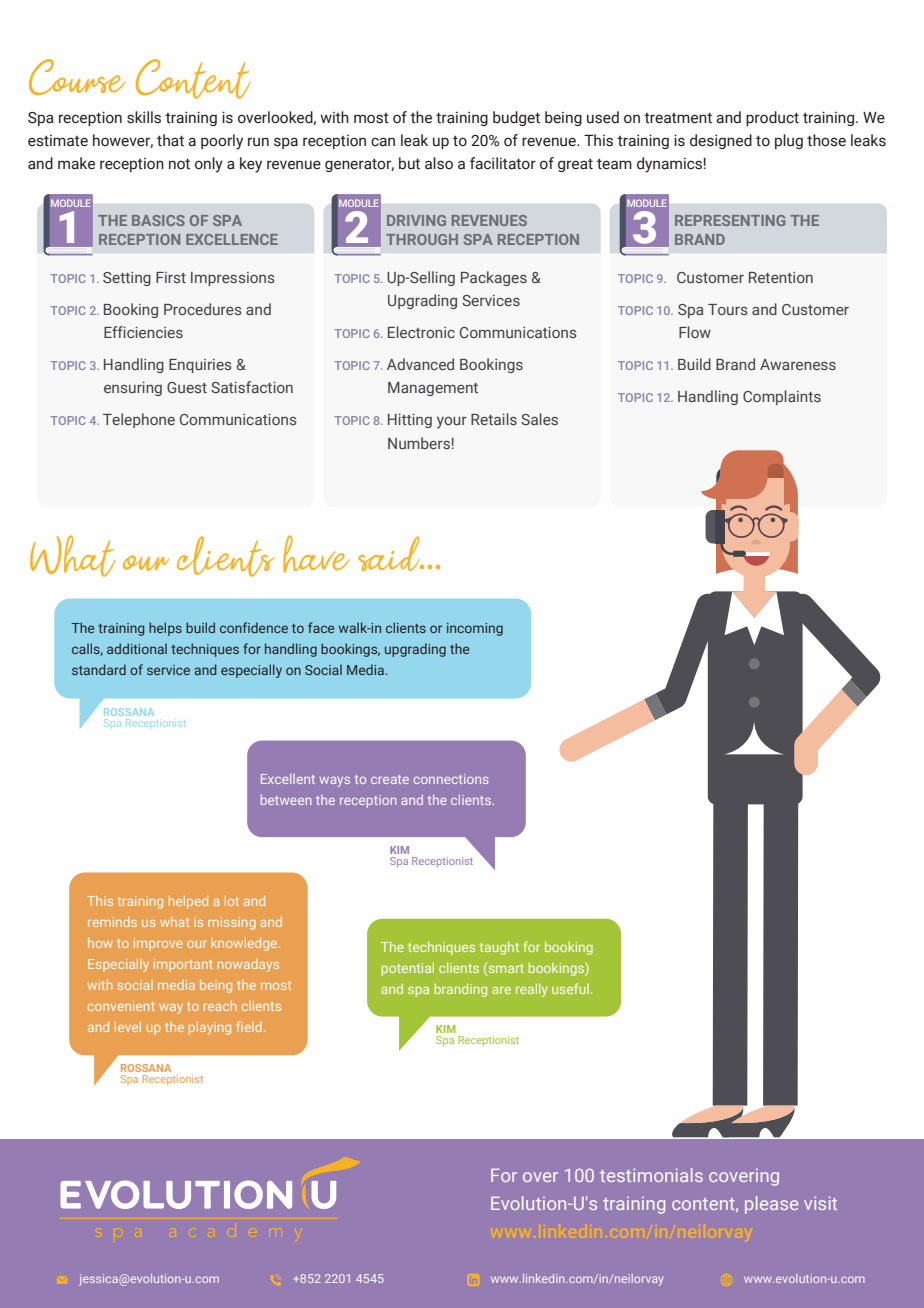 This page has height=1308, width=924. Describe the element at coordinates (128, 1027) in the page. I see `level` at that location.
